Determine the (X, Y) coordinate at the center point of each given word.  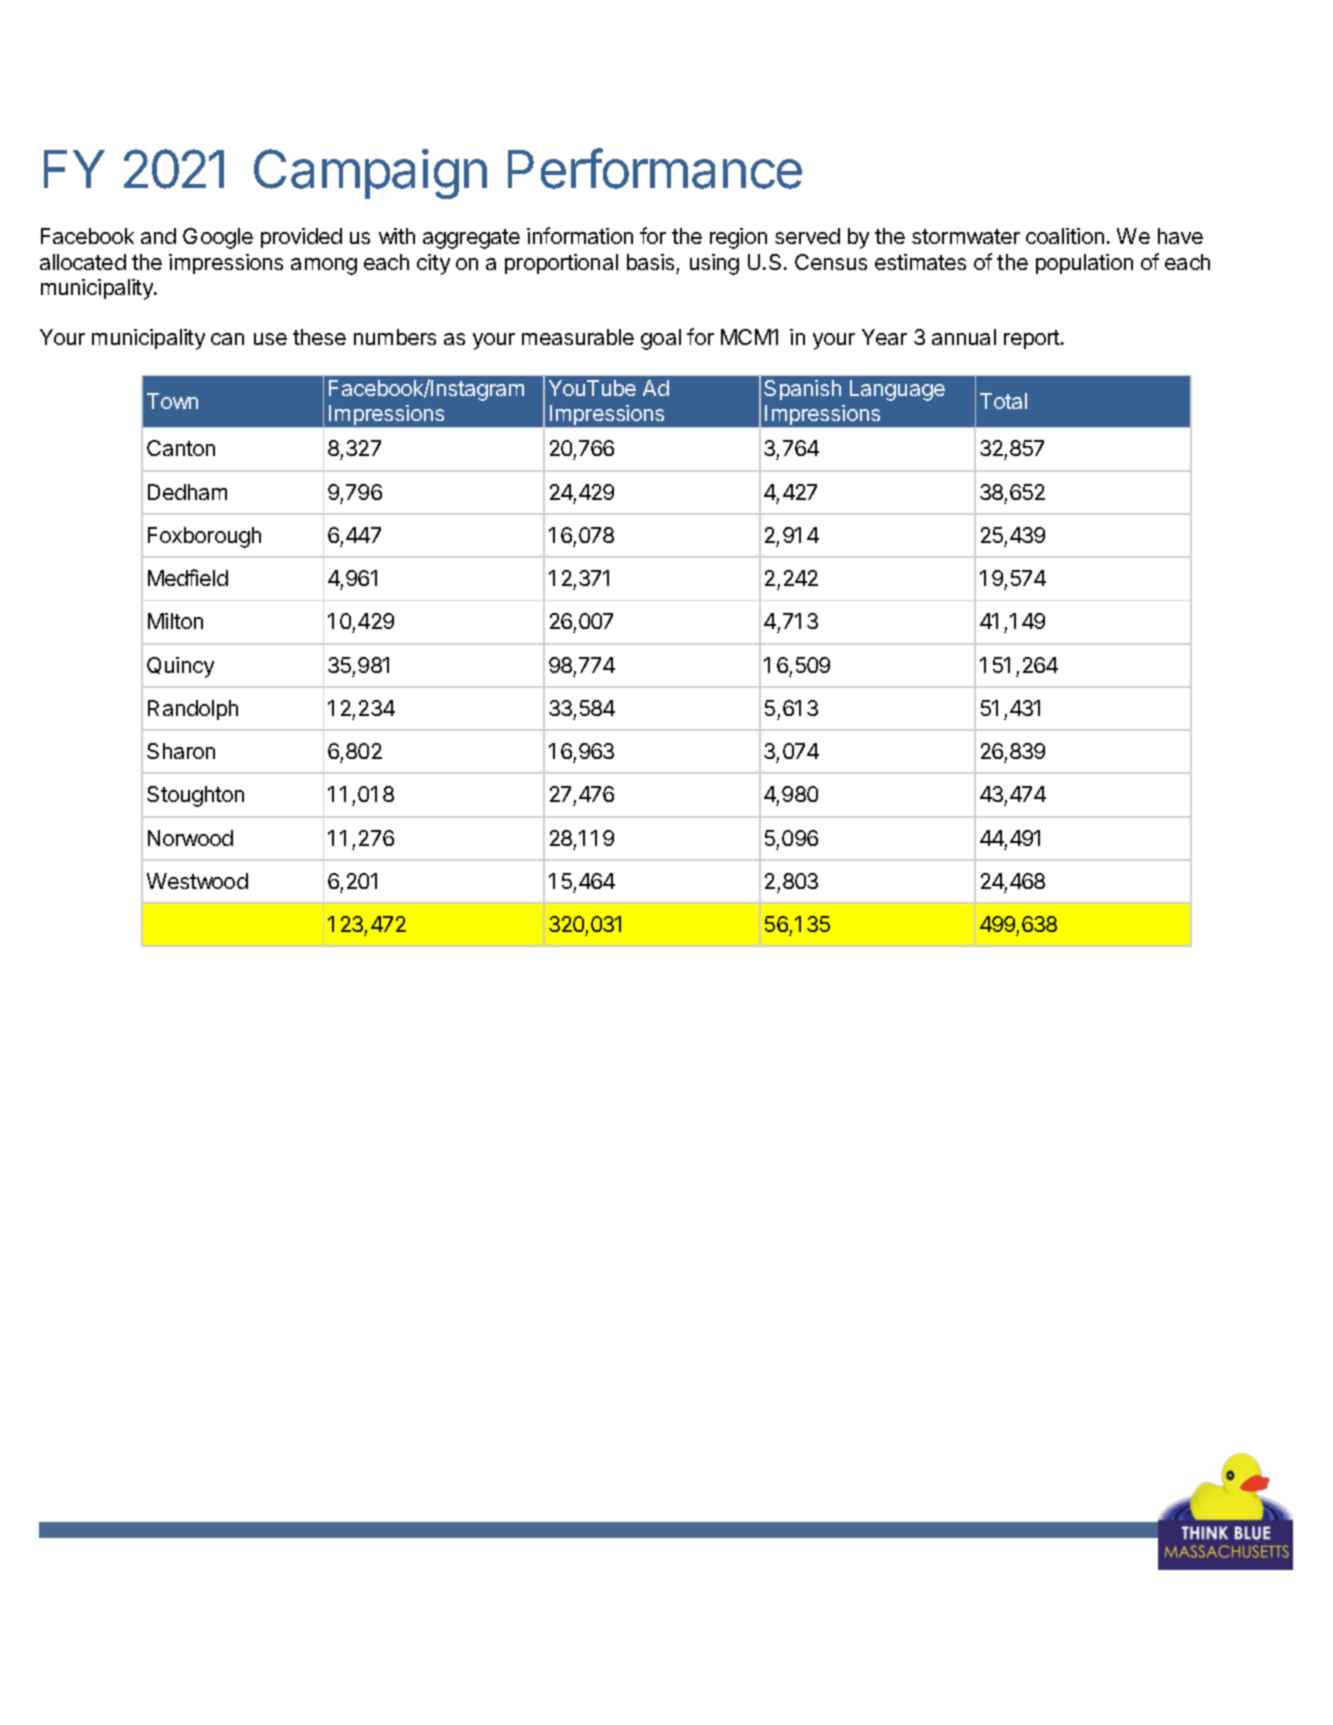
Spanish (802, 390)
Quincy (180, 667)
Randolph (193, 710)
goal (661, 339)
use (270, 339)
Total (1003, 401)
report (1033, 339)
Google (218, 238)
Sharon (181, 751)
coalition (1065, 236)
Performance (655, 168)
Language (897, 390)
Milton (175, 621)
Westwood (197, 881)
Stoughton (195, 796)
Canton (181, 448)
